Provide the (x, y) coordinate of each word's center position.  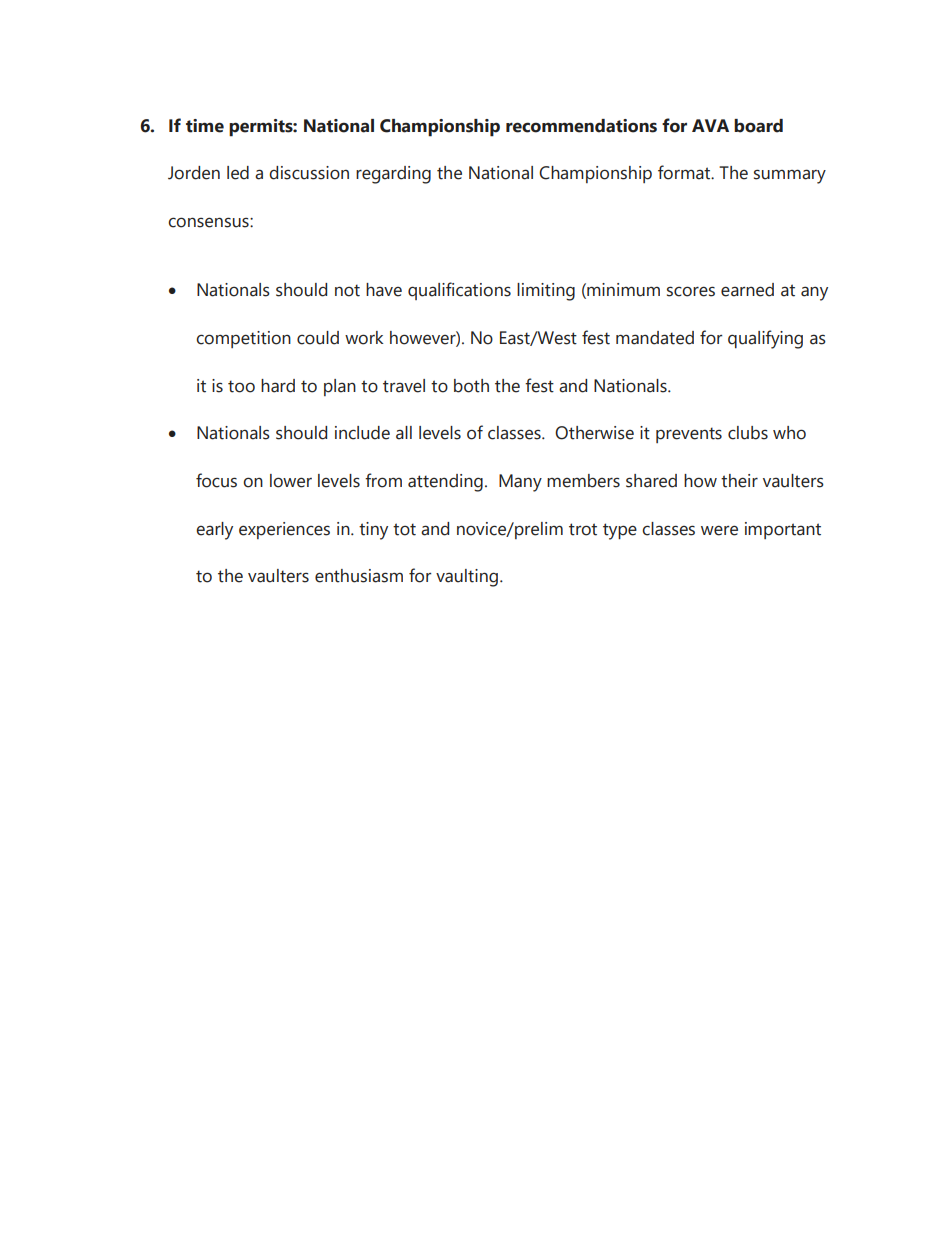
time (205, 126)
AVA (710, 125)
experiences (284, 530)
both (471, 386)
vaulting (467, 578)
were (719, 530)
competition (243, 339)
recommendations (581, 126)
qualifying (765, 339)
